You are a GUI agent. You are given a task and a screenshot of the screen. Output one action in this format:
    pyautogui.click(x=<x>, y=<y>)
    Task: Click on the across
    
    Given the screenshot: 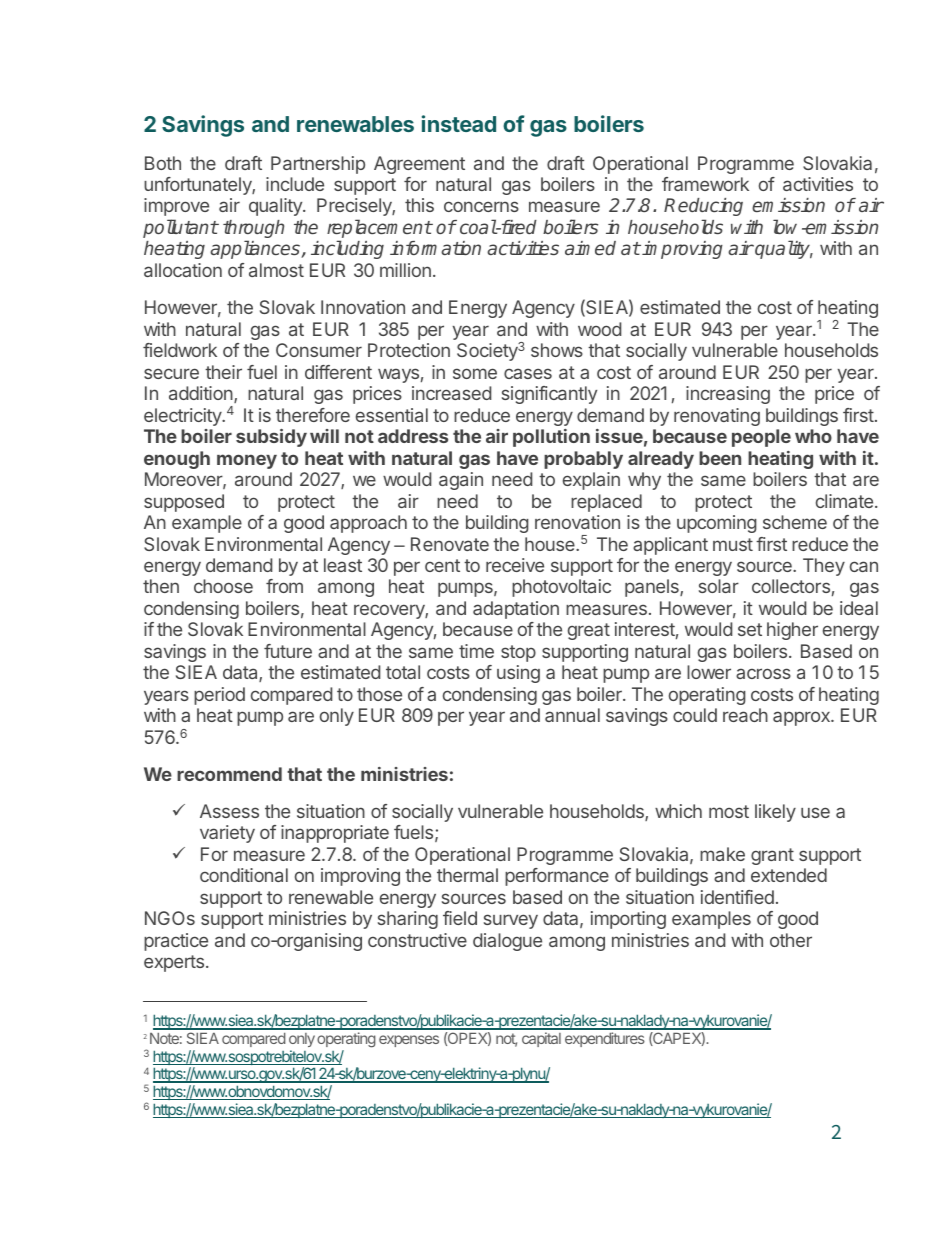 What is the action you would take?
    pyautogui.click(x=763, y=673)
